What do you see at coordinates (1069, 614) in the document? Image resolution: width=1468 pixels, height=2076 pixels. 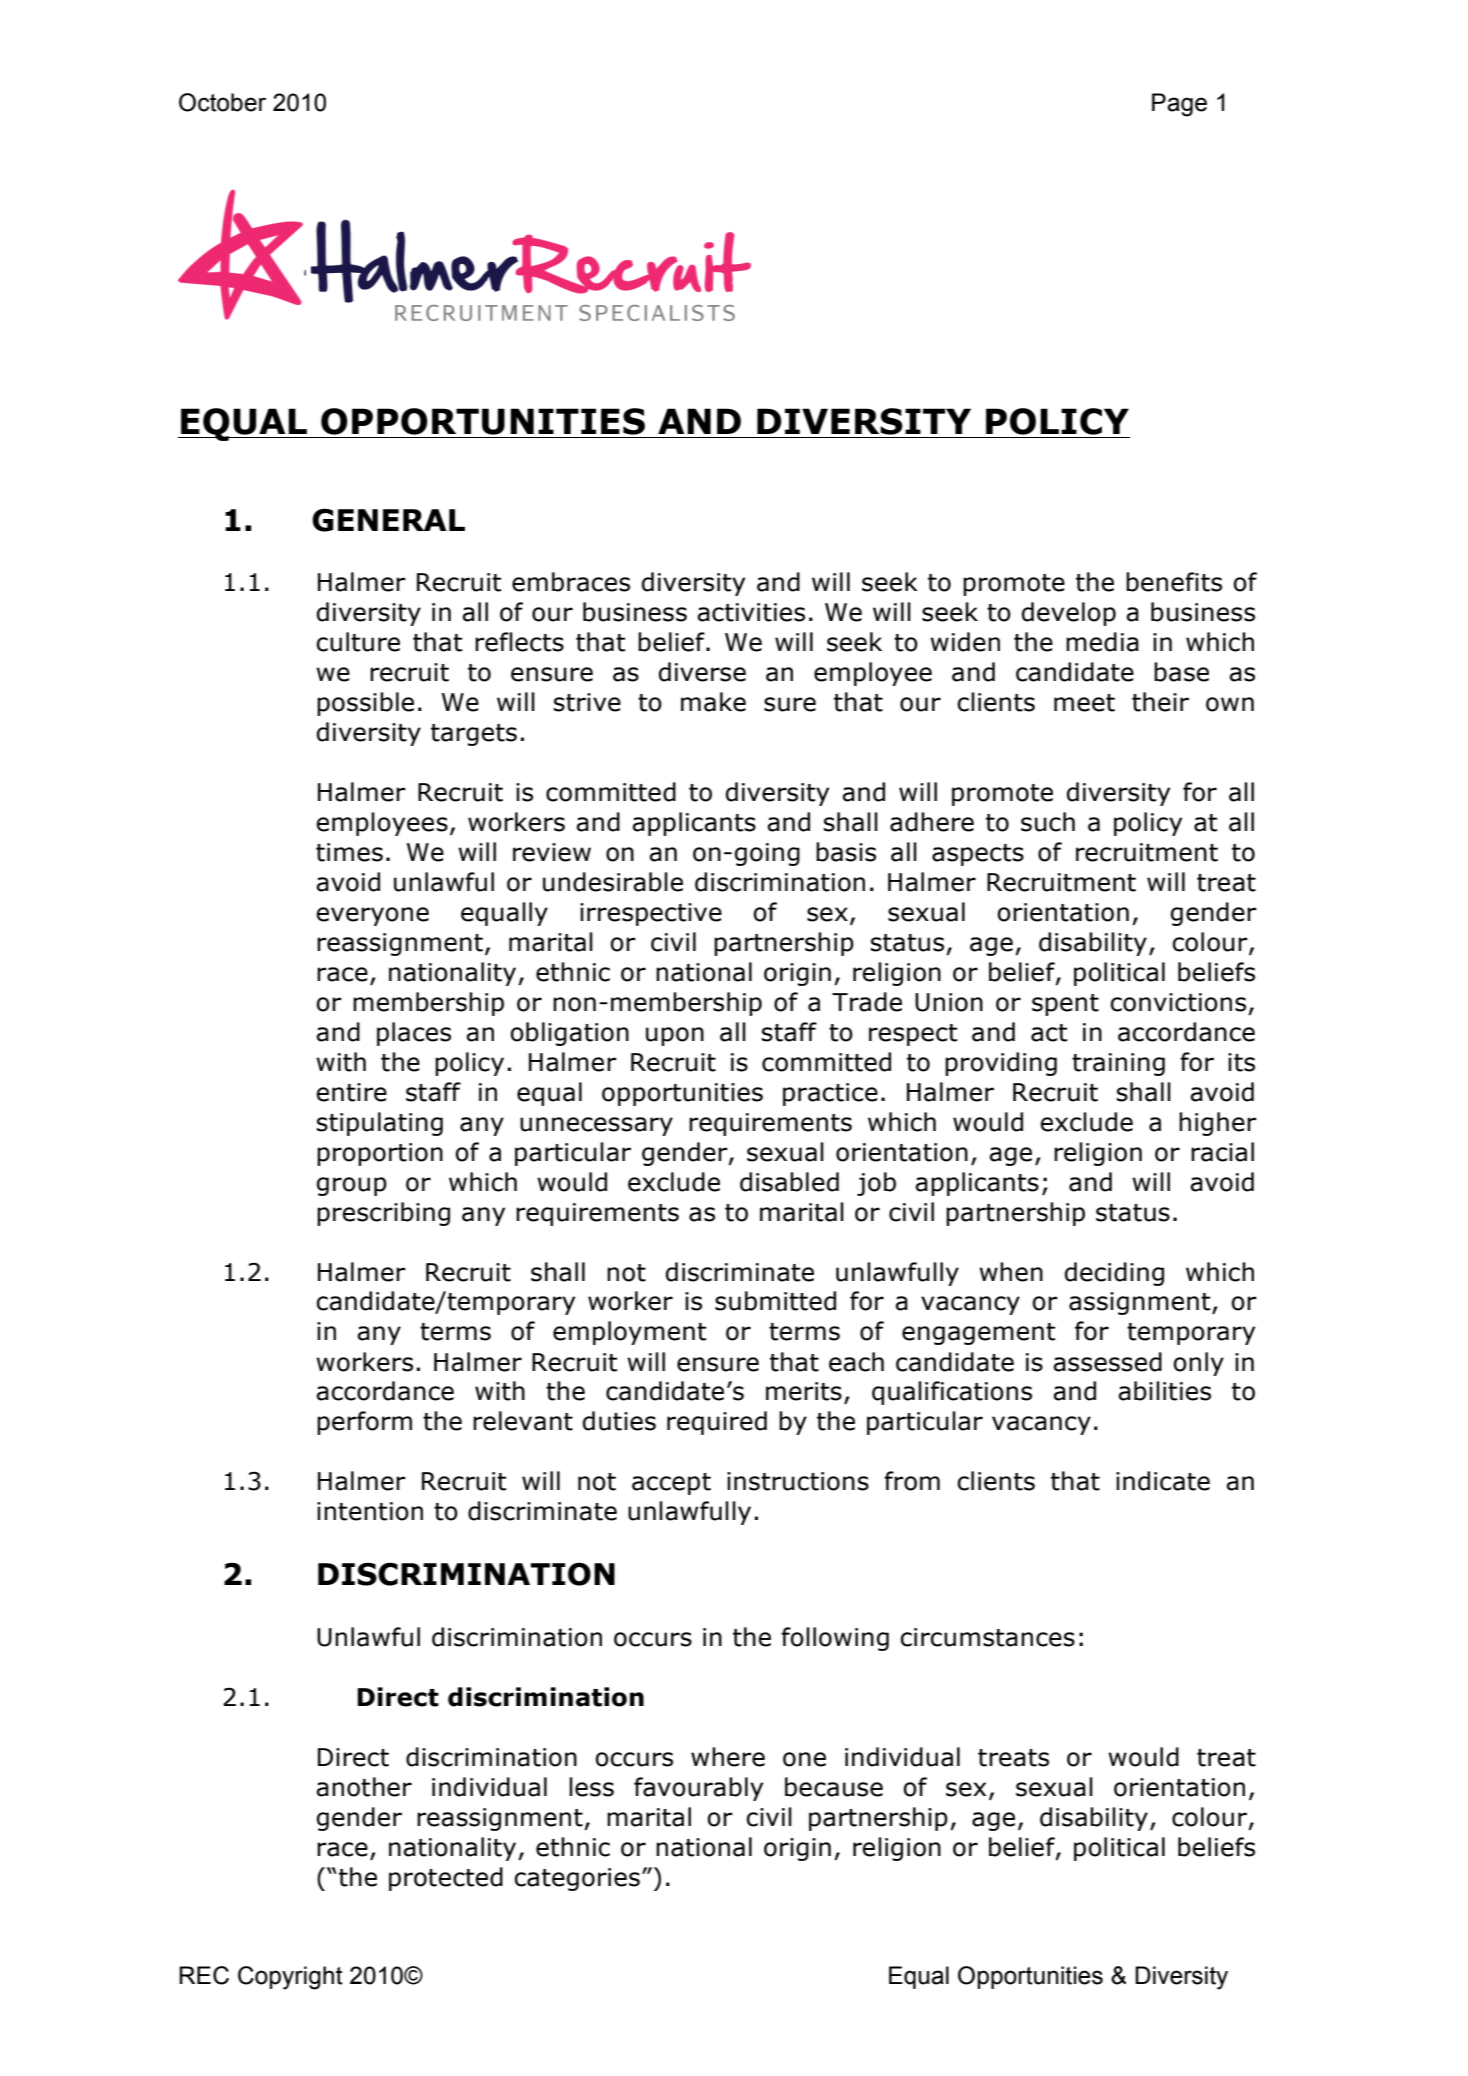 I see `develop` at bounding box center [1069, 614].
